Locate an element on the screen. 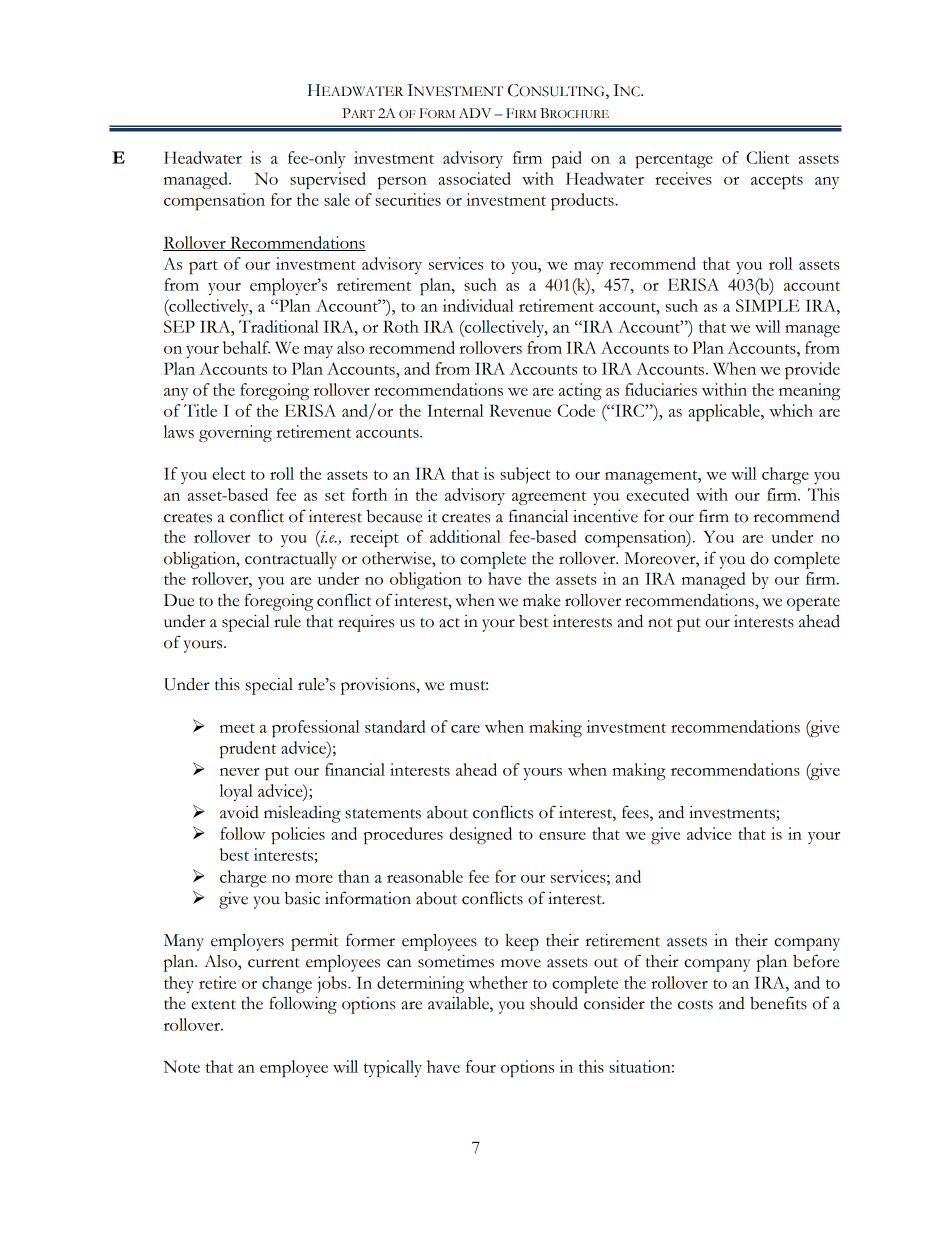  Due is located at coordinates (179, 600).
